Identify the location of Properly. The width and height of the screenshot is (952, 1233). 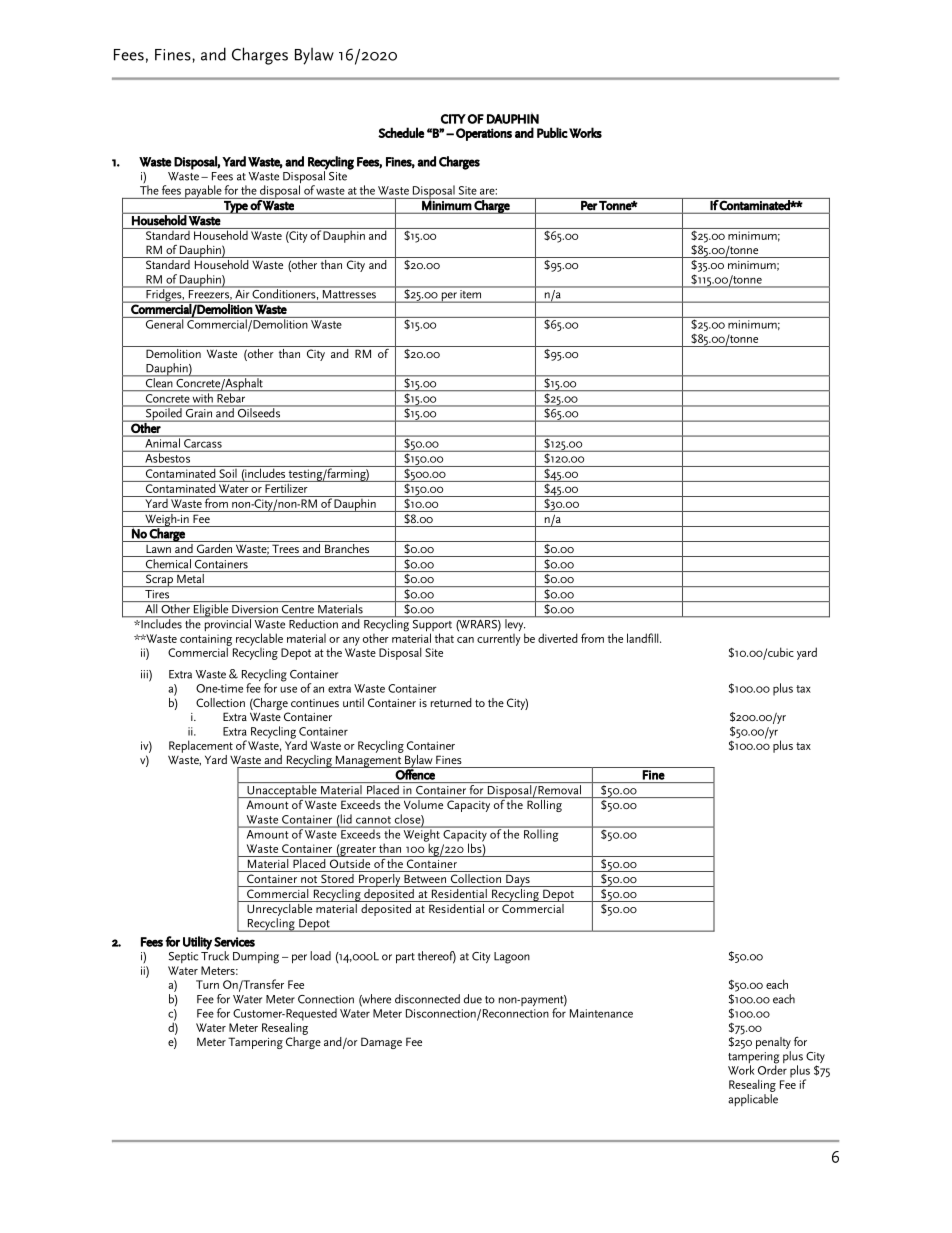
(380, 879).
